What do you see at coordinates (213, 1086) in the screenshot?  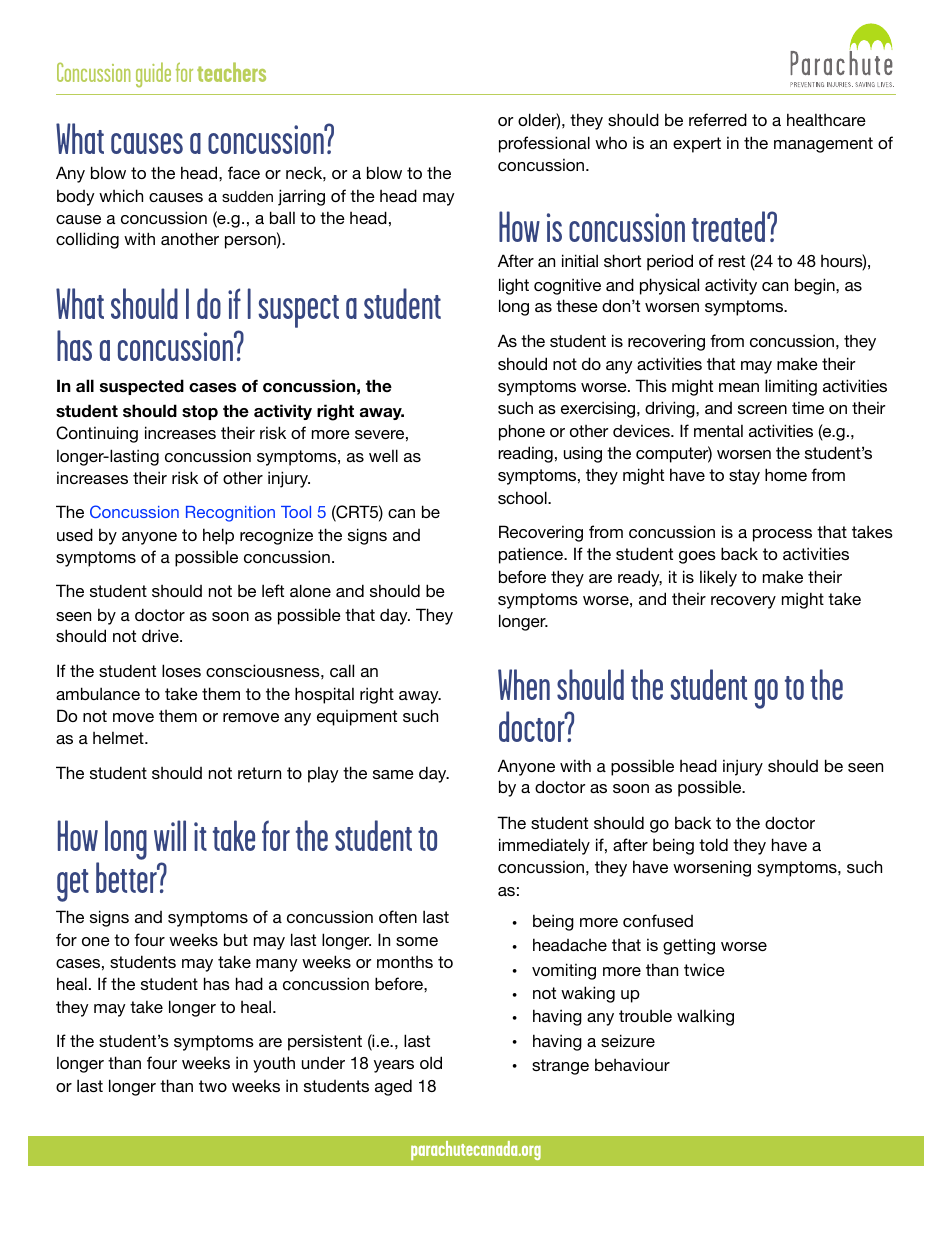 I see `two` at bounding box center [213, 1086].
